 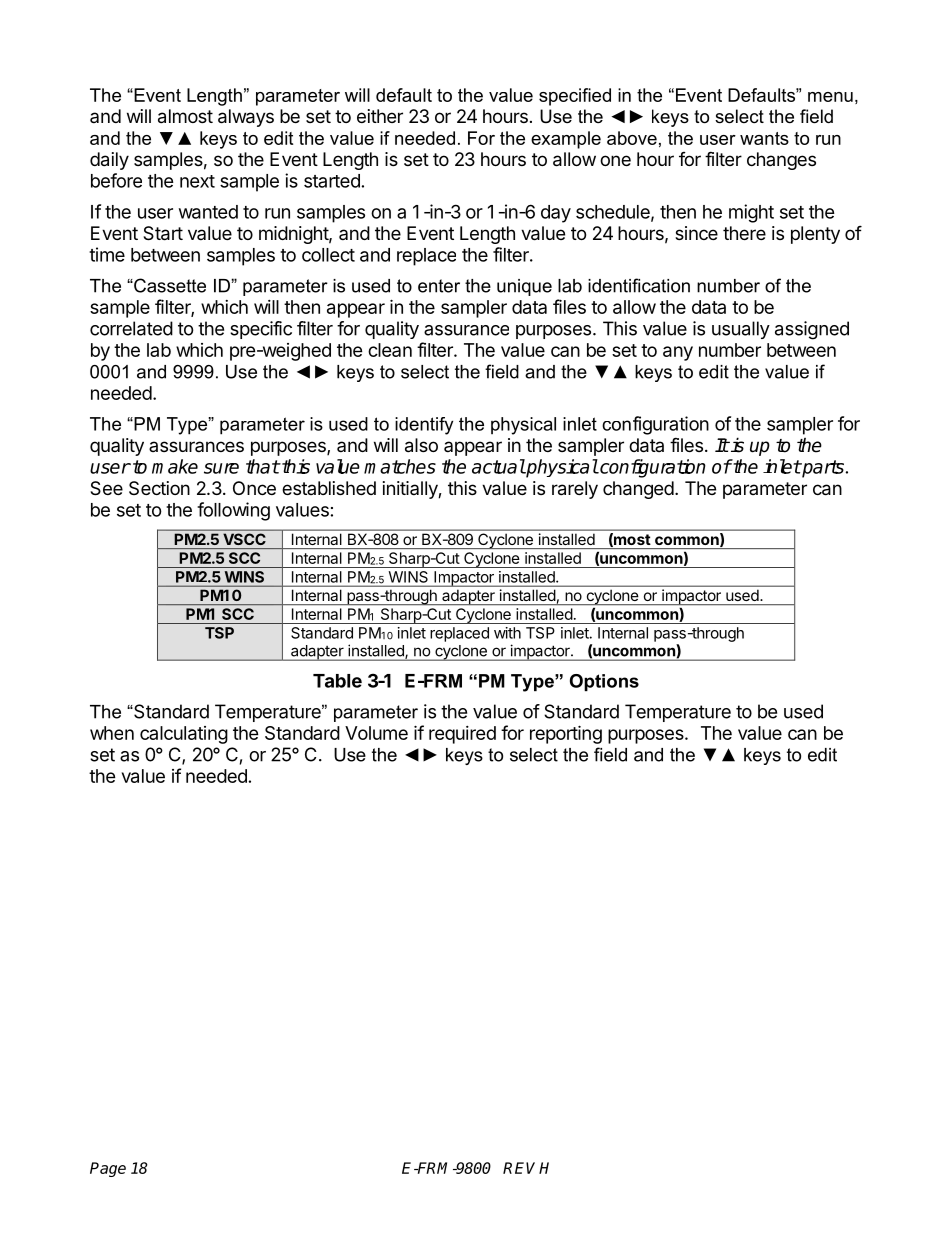 What do you see at coordinates (507, 633) in the document?
I see `with` at bounding box center [507, 633].
